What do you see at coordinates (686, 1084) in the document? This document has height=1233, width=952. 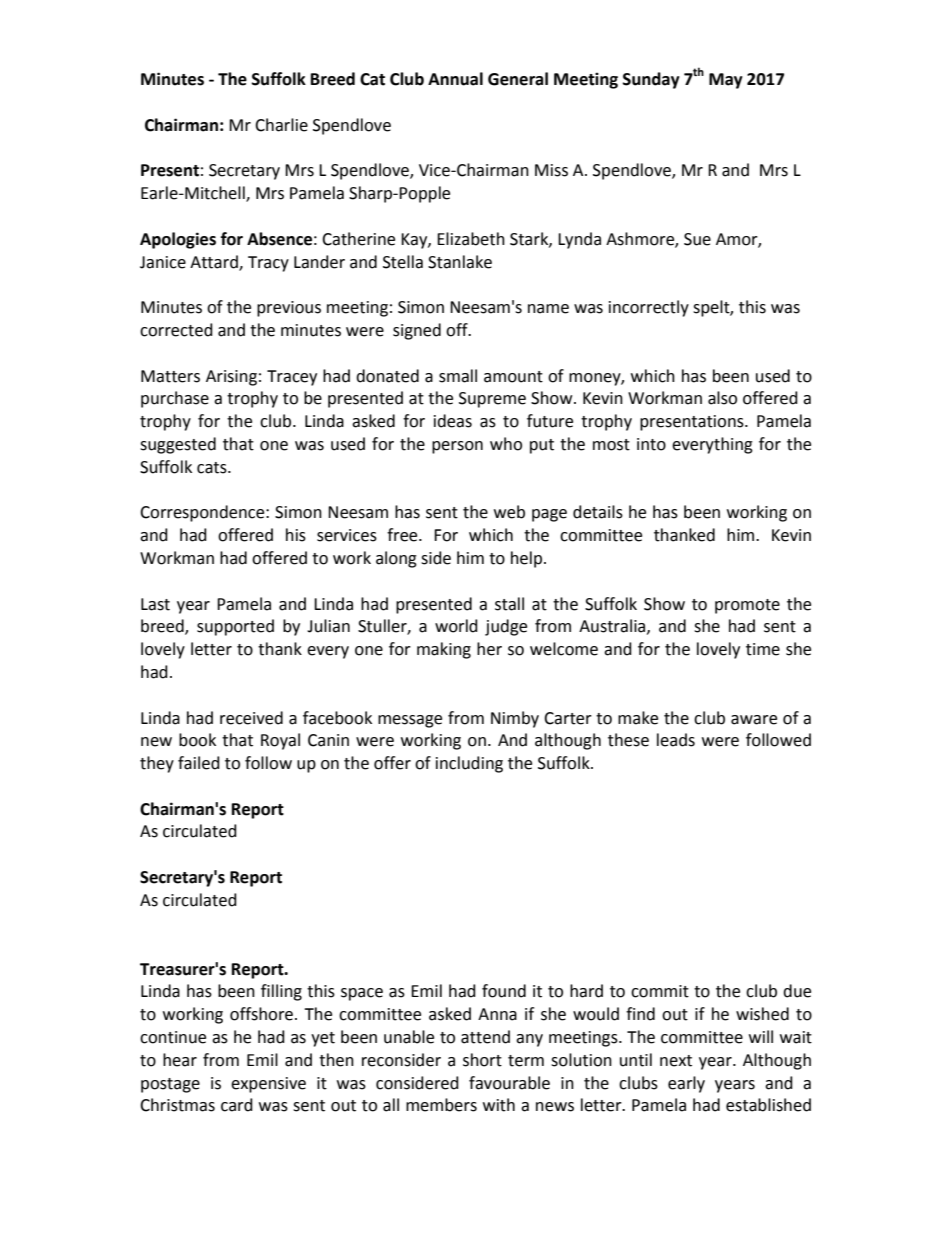 I see `early` at bounding box center [686, 1084].
